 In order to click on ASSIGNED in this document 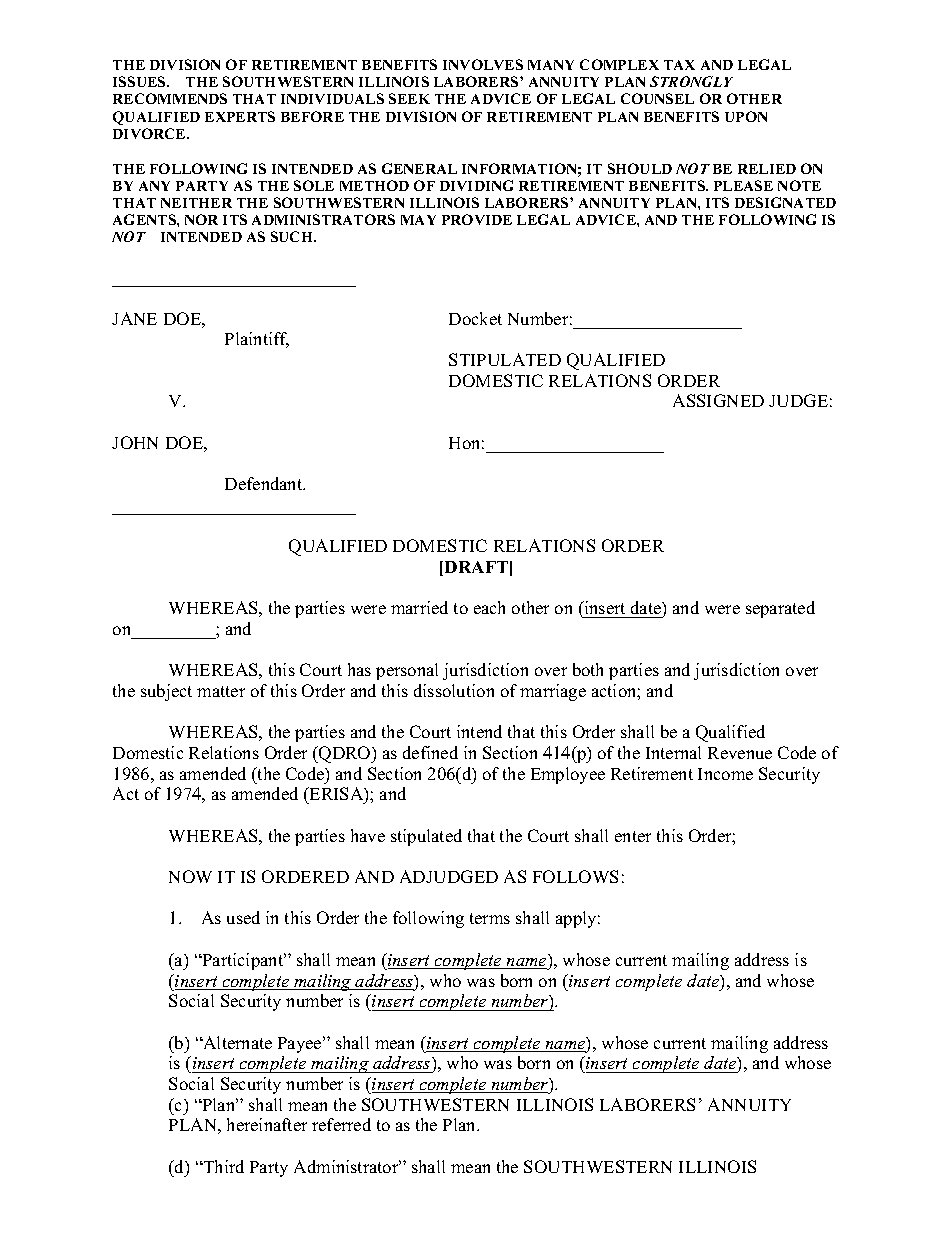, I will do `click(718, 400)`.
